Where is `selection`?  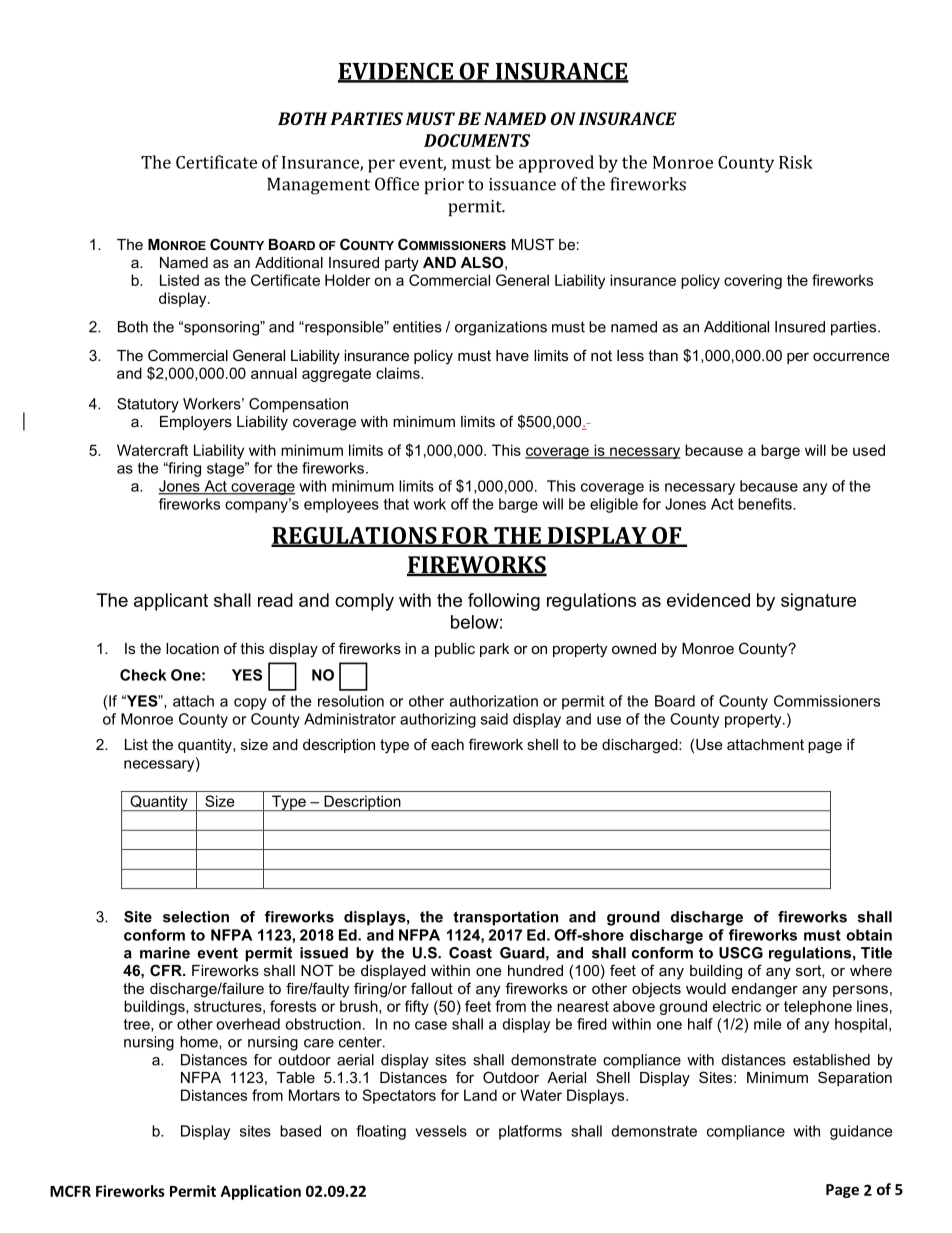 selection is located at coordinates (196, 917).
